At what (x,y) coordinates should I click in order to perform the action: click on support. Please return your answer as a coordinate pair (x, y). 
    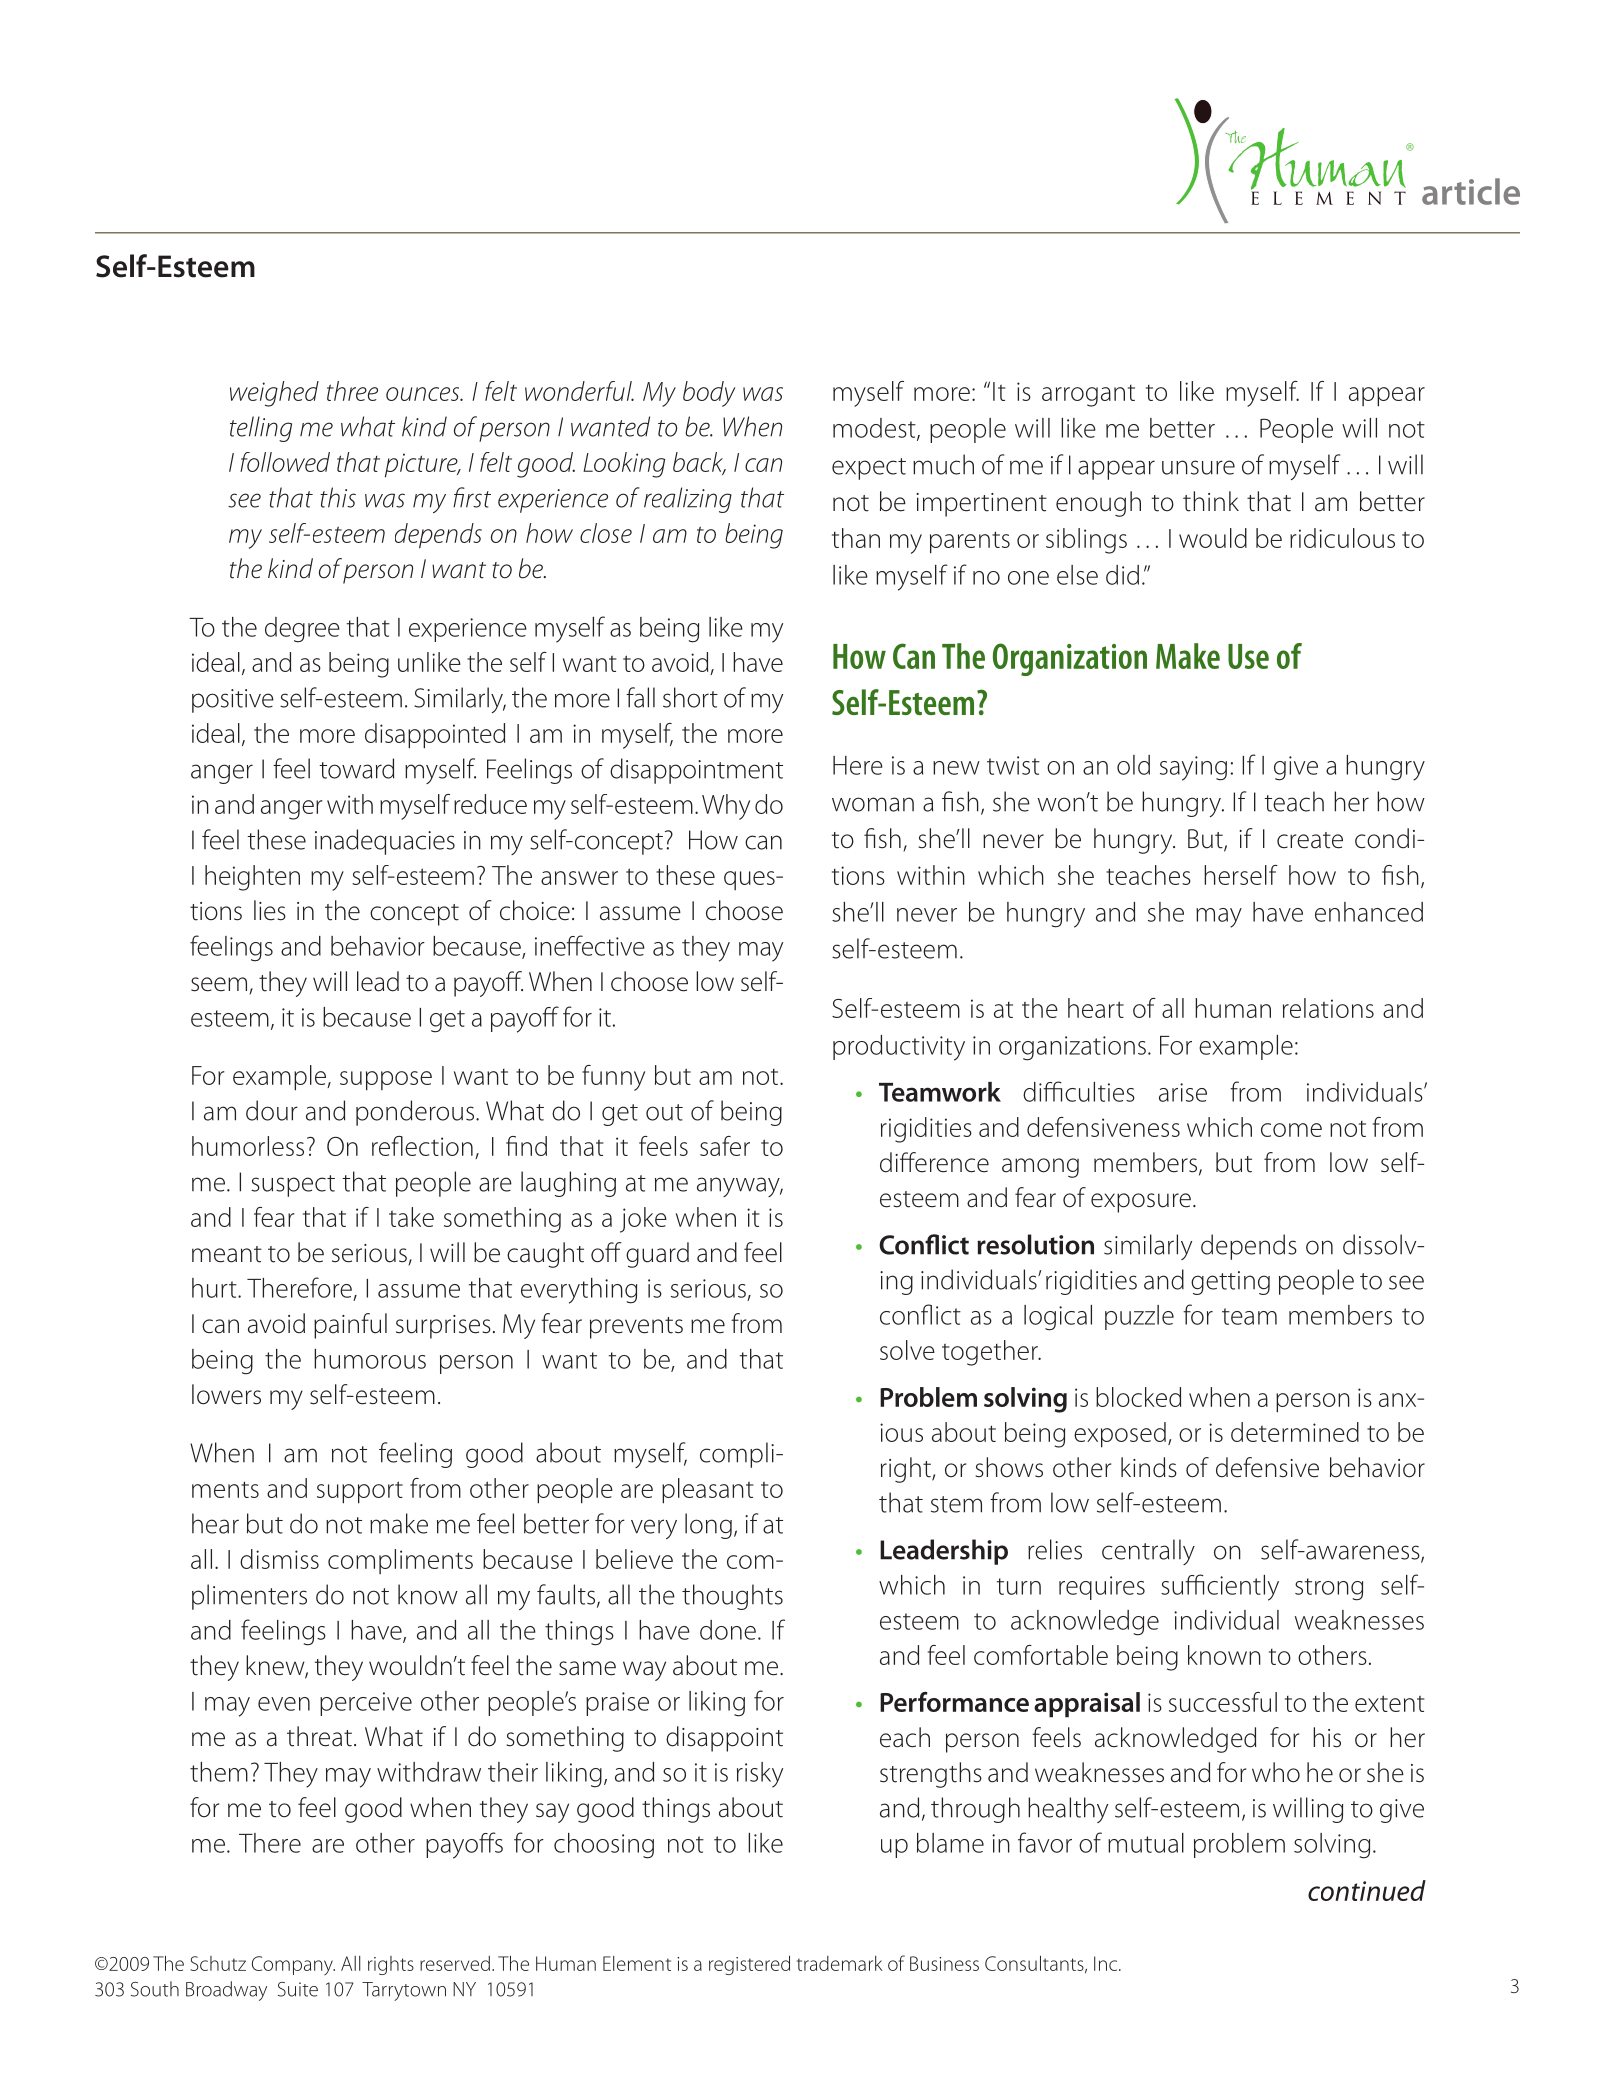
    Looking at the image, I should click on (360, 1492).
